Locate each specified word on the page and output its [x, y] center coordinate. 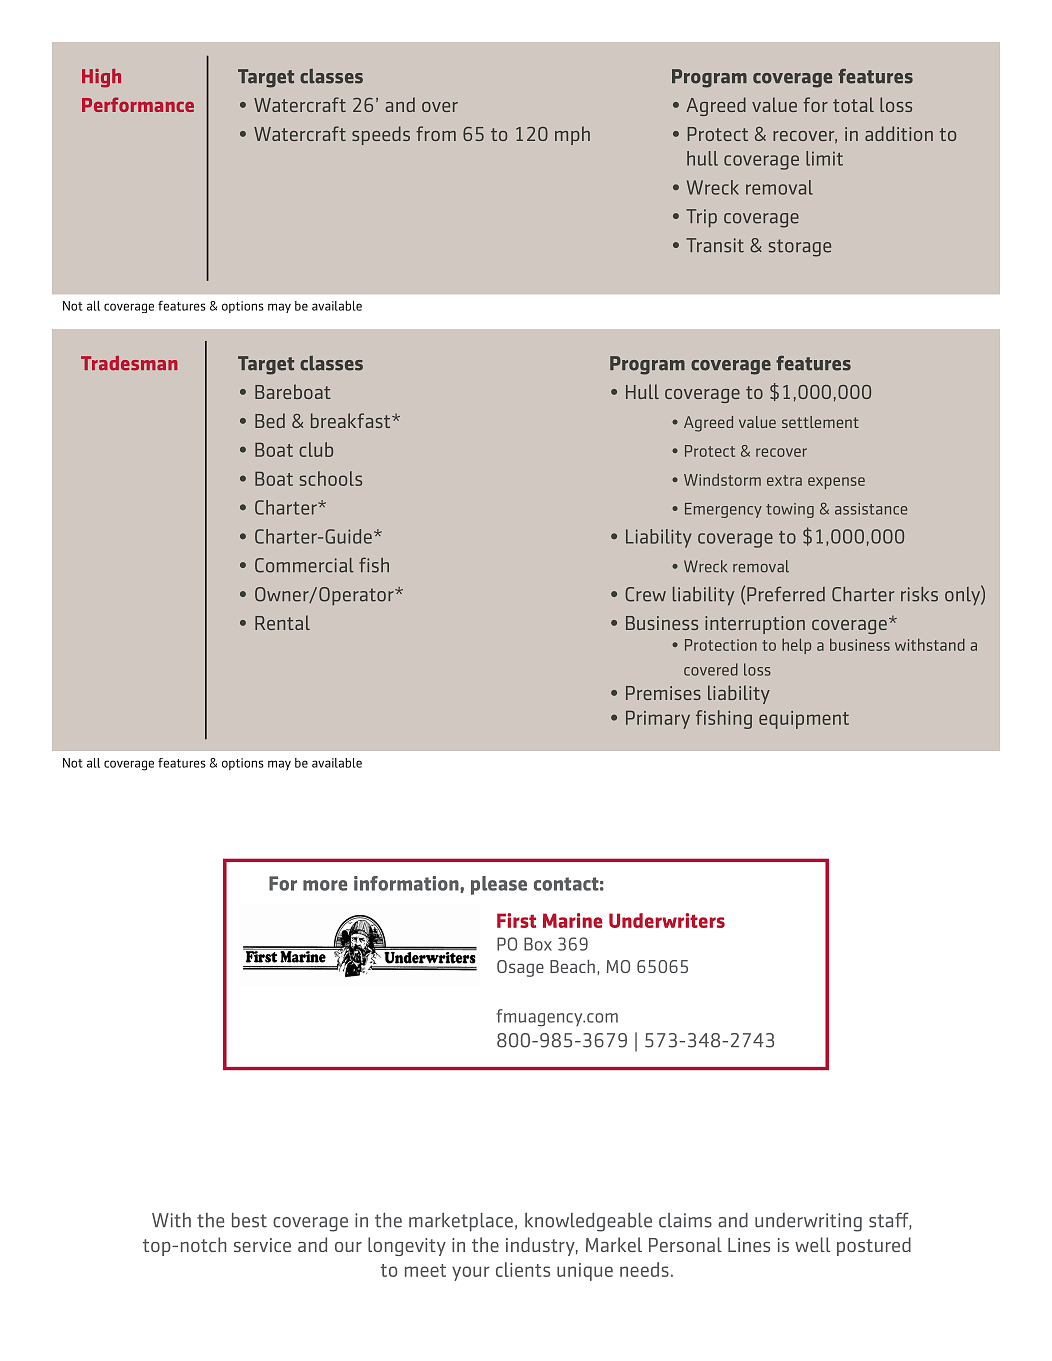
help [796, 646]
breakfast [352, 420]
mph [572, 135]
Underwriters [667, 920]
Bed [270, 420]
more [325, 885]
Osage [520, 968]
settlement [820, 422]
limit [824, 158]
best [249, 1220]
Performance [138, 104]
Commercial [304, 565]
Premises [663, 693]
